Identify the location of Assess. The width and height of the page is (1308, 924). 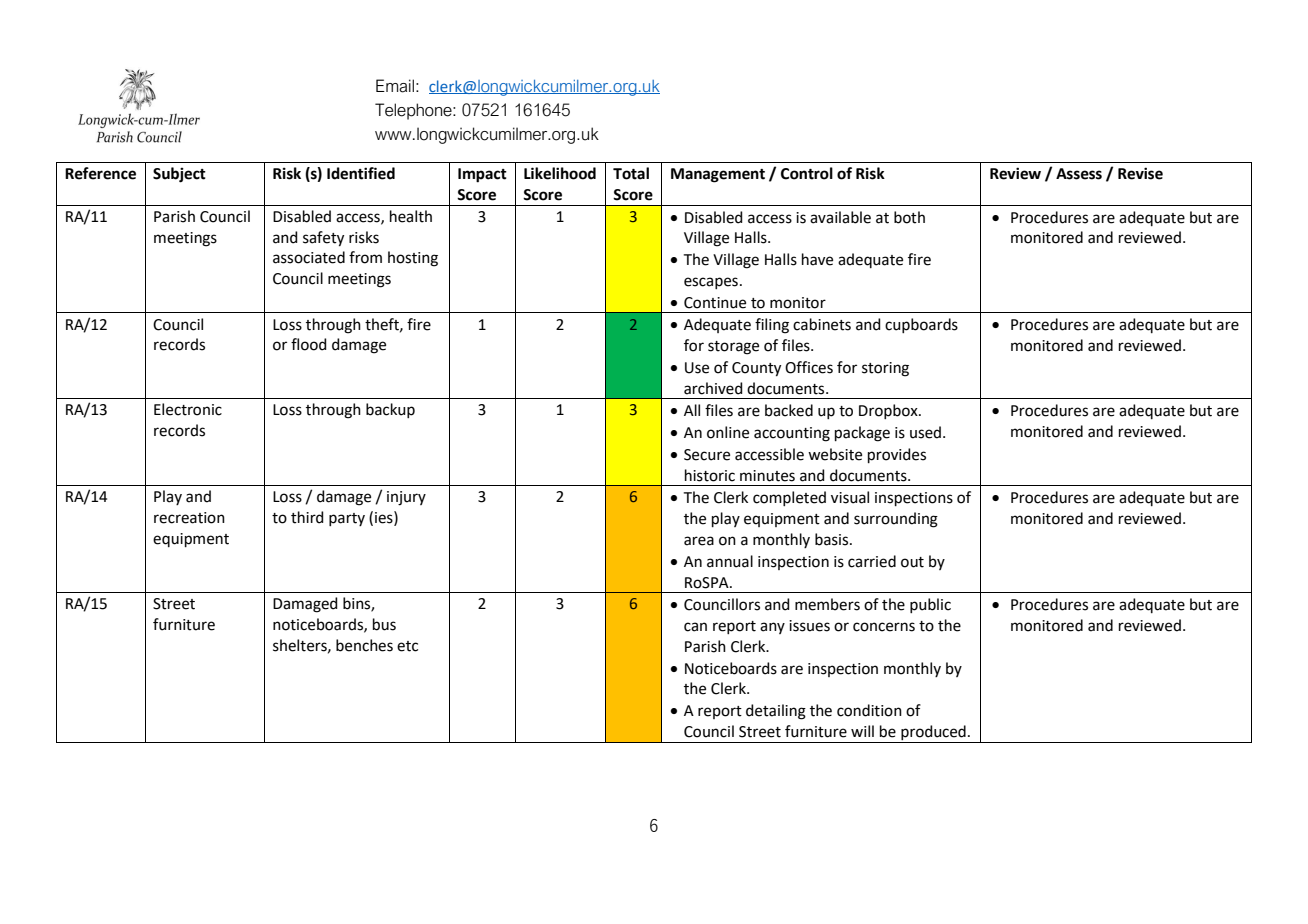
(1079, 174).
